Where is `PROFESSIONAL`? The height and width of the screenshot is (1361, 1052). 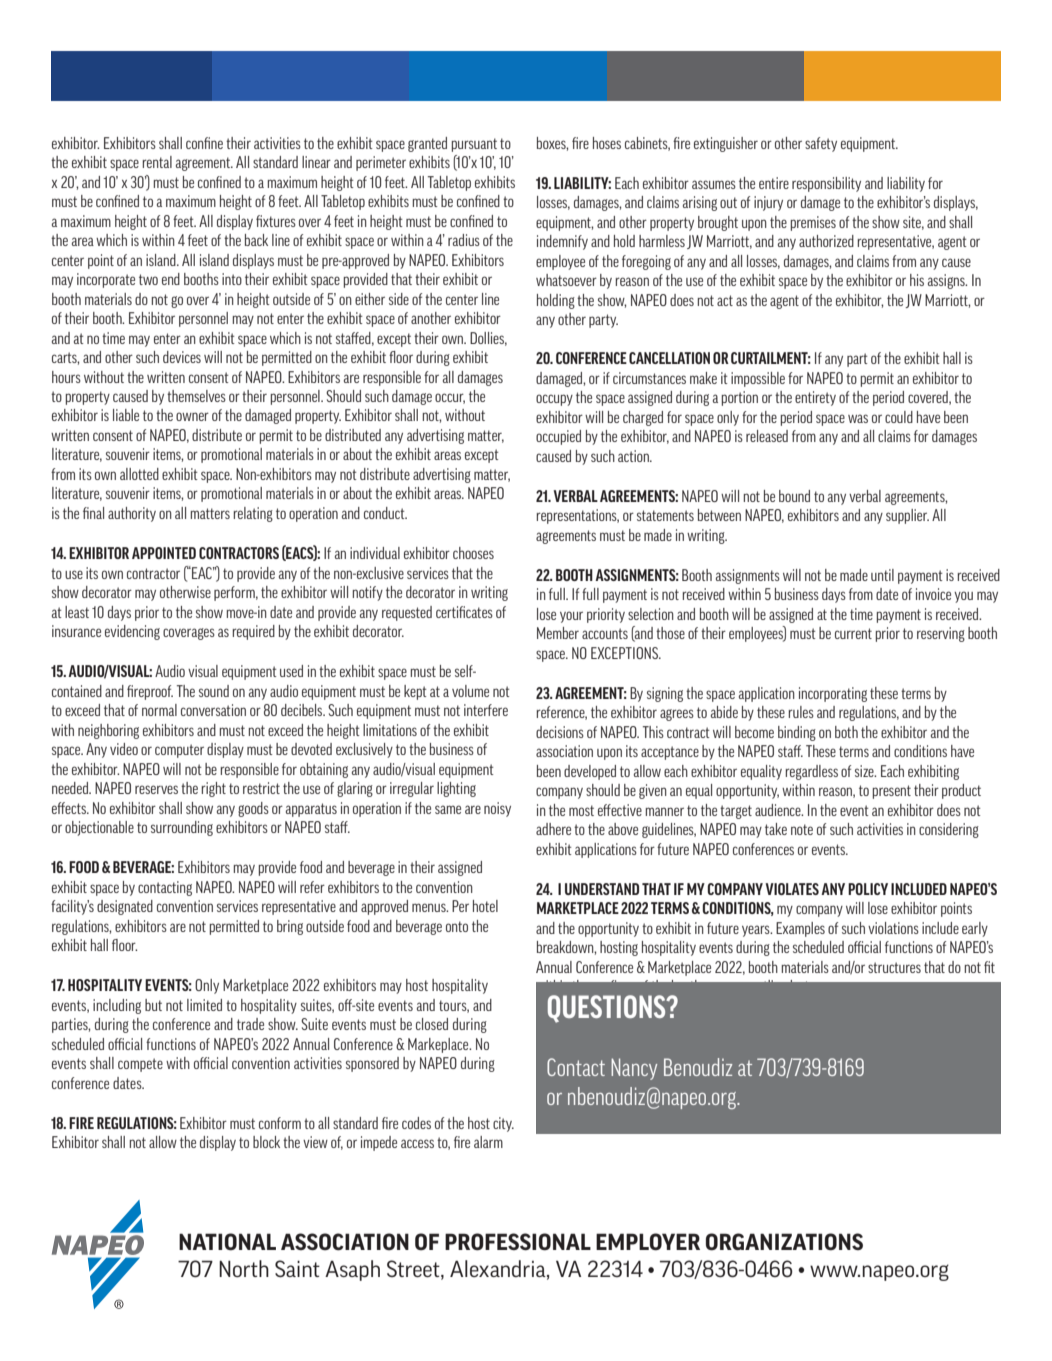 PROFESSIONAL is located at coordinates (518, 1242).
